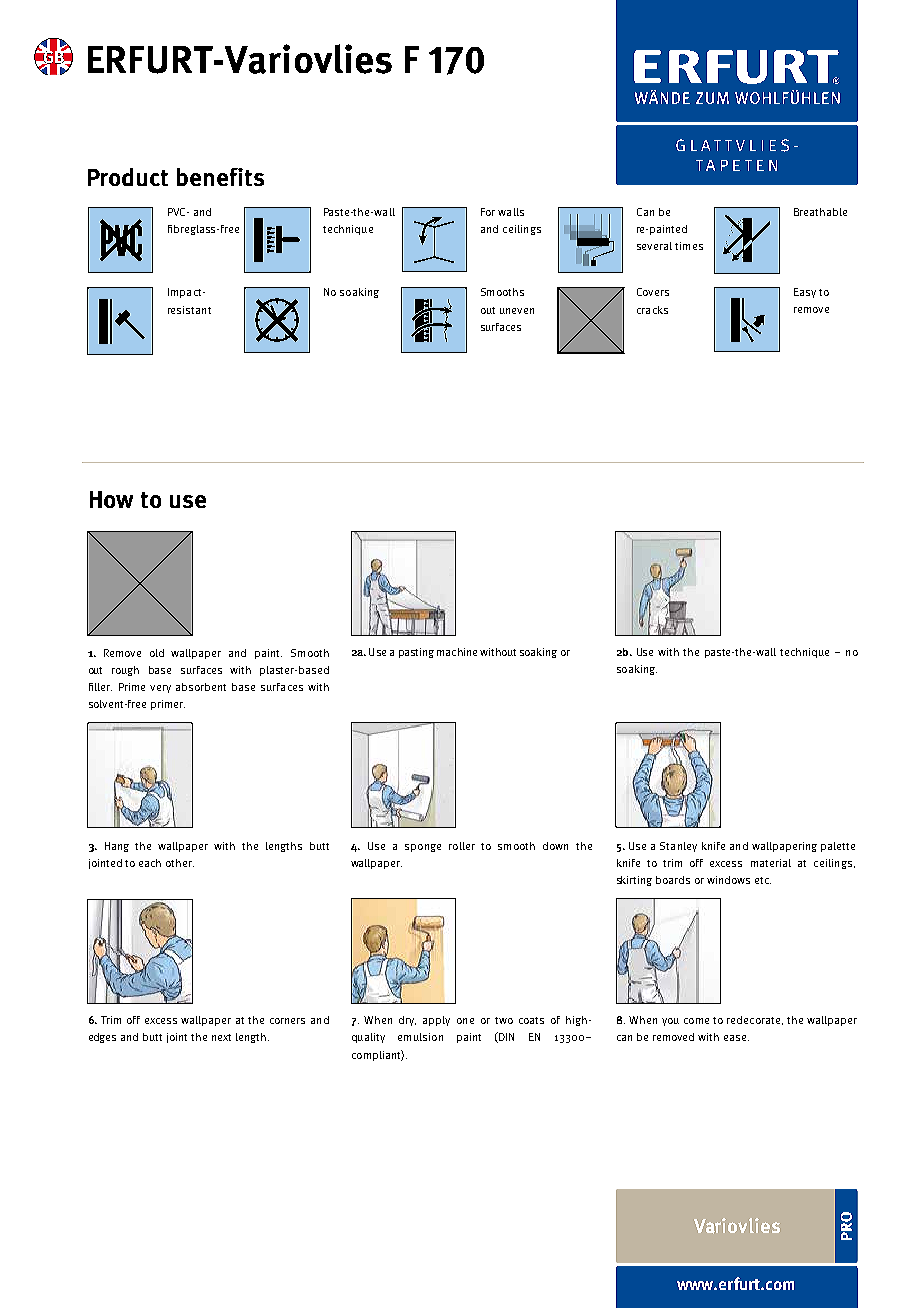  I want to click on For, so click(488, 212).
